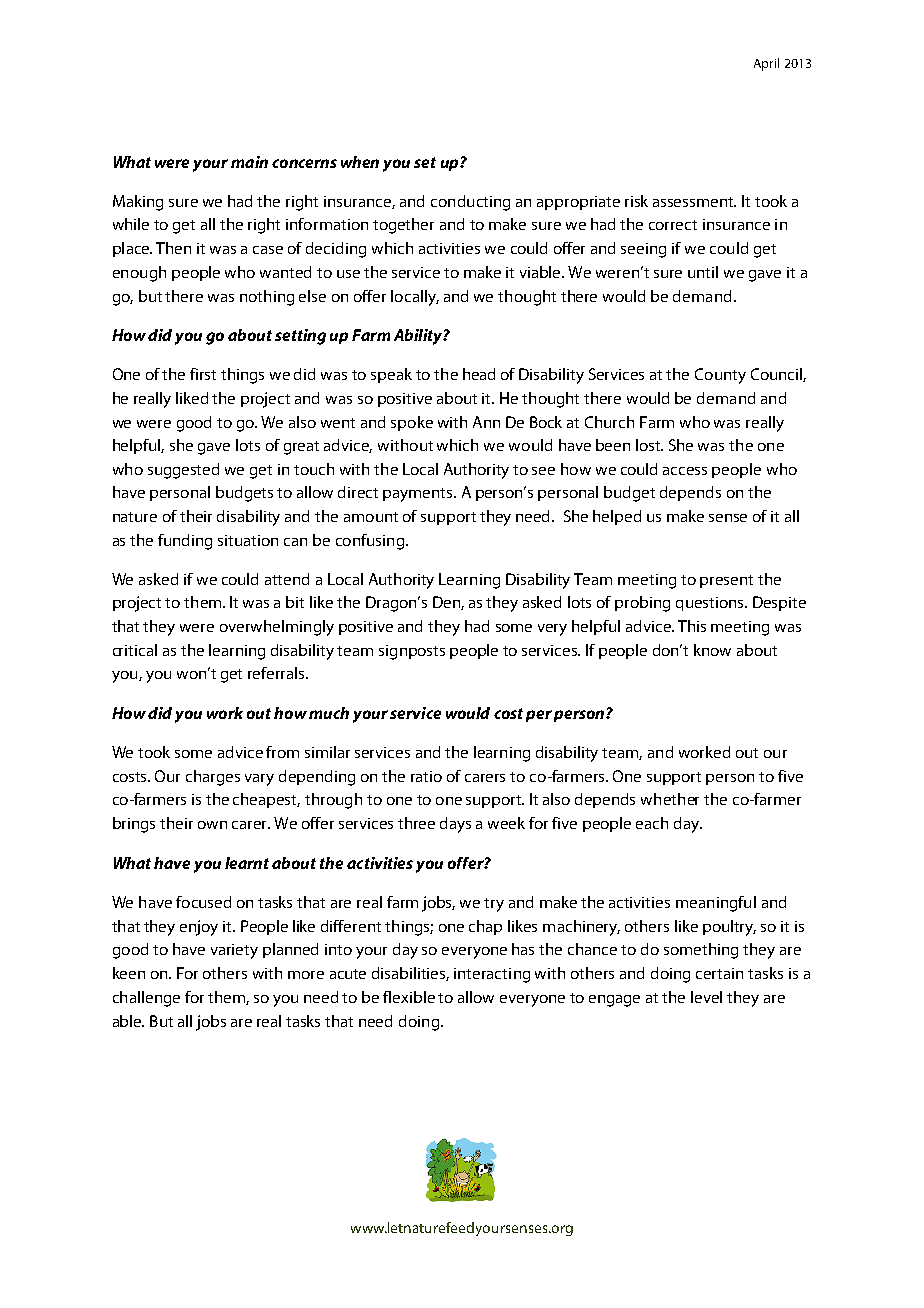  What do you see at coordinates (234, 951) in the screenshot?
I see `variety` at bounding box center [234, 951].
